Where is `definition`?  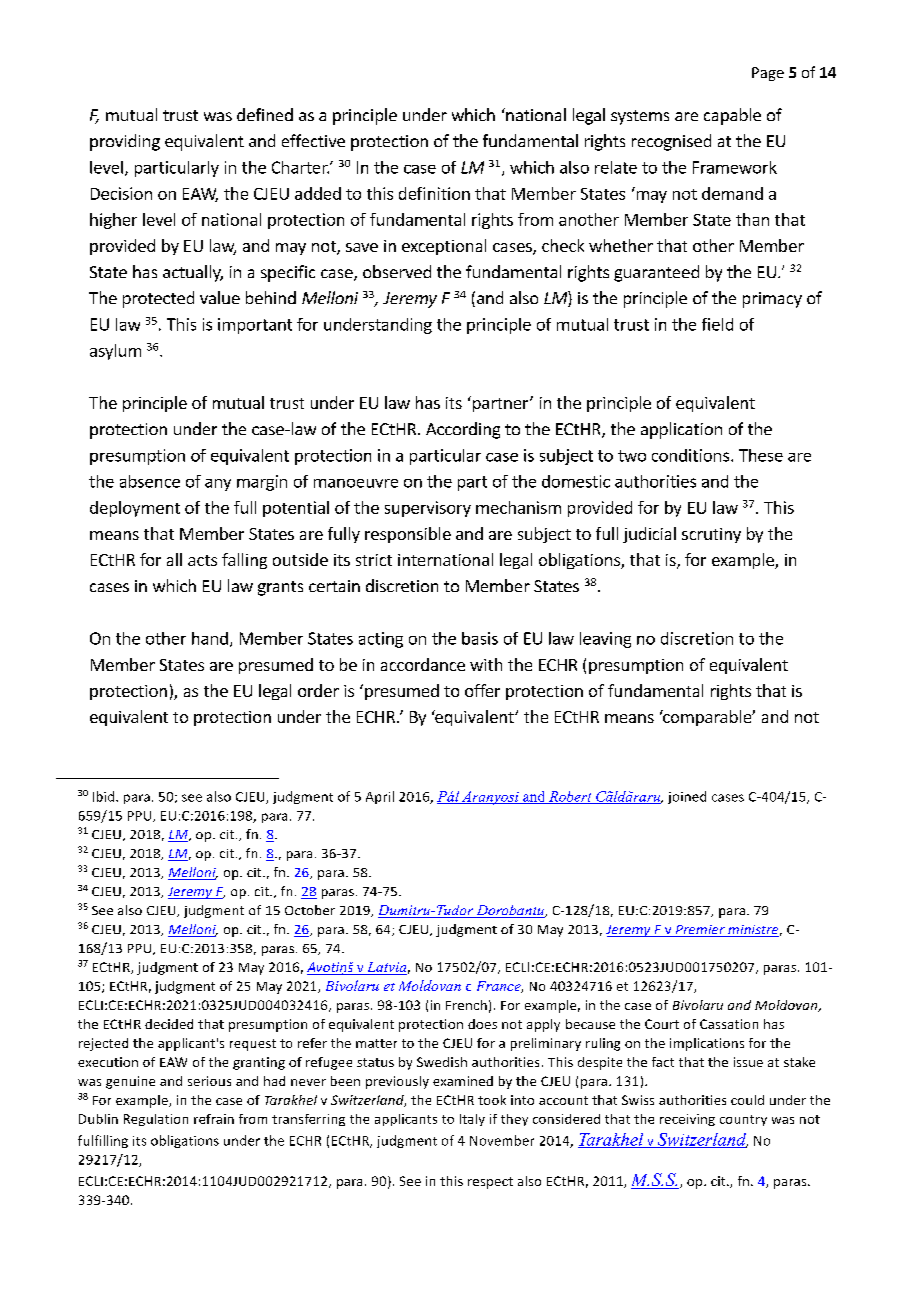
definition is located at coordinates (434, 193).
